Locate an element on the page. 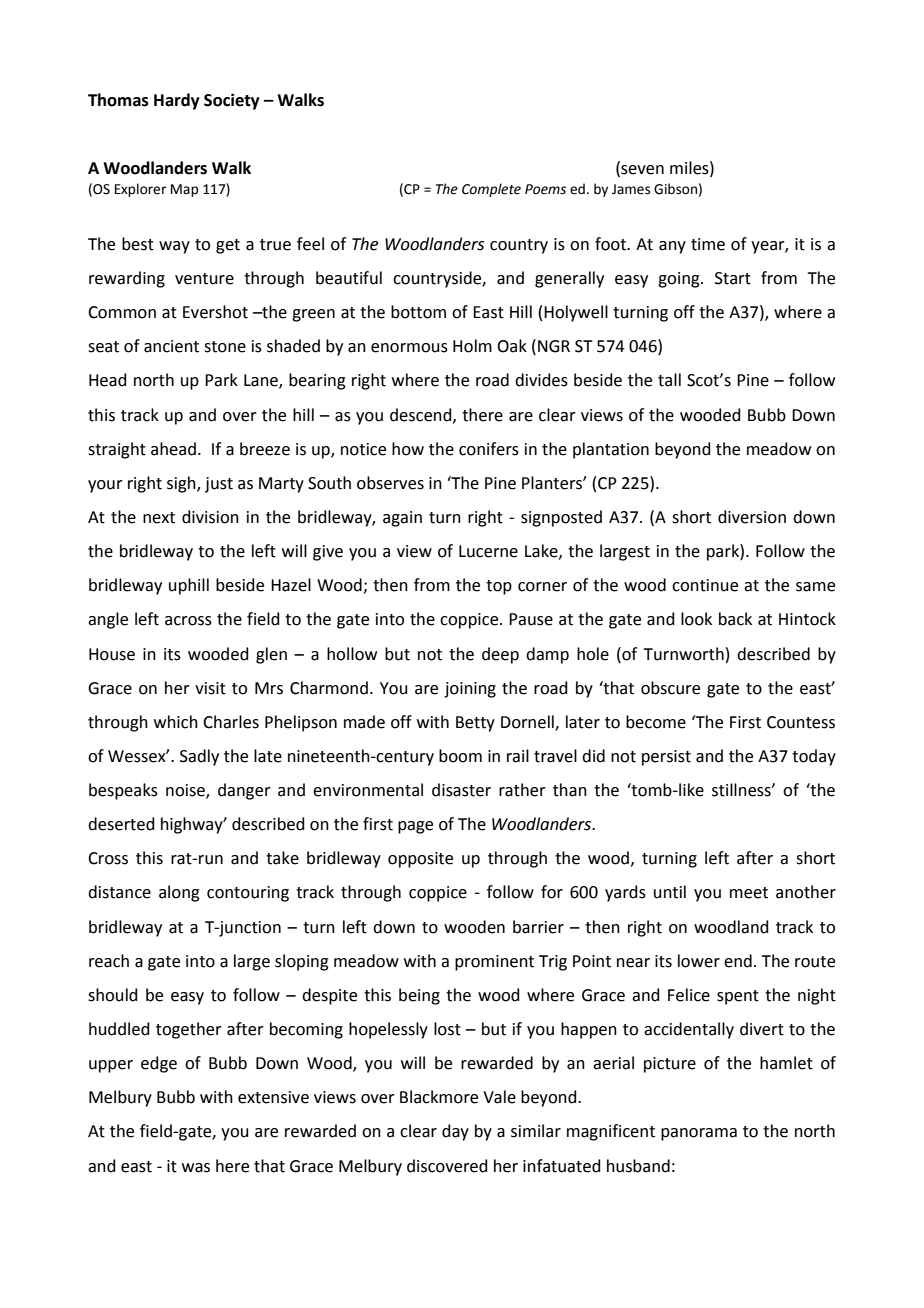 The image size is (924, 1308). was is located at coordinates (196, 1168).
